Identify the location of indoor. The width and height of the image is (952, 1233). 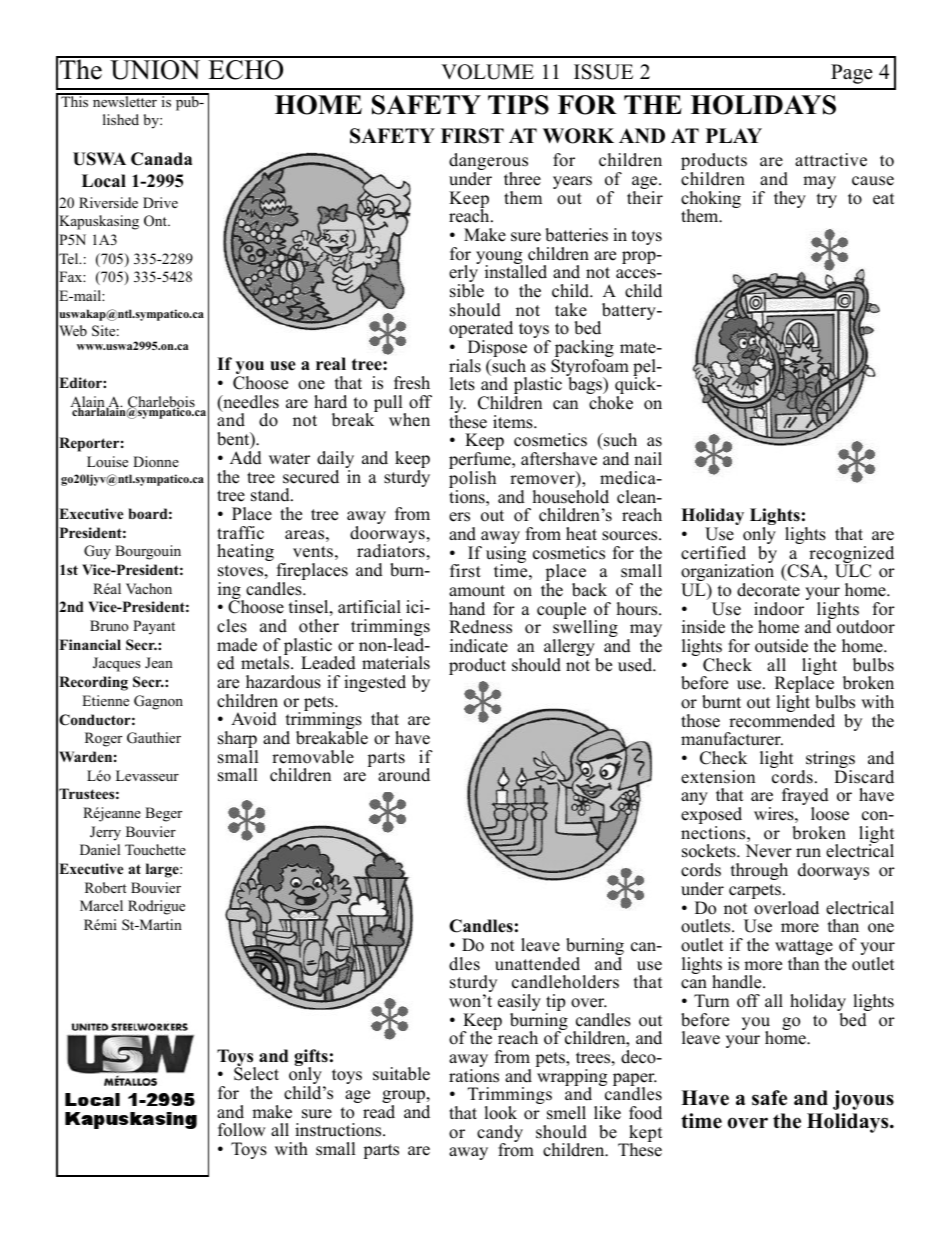
(779, 609).
